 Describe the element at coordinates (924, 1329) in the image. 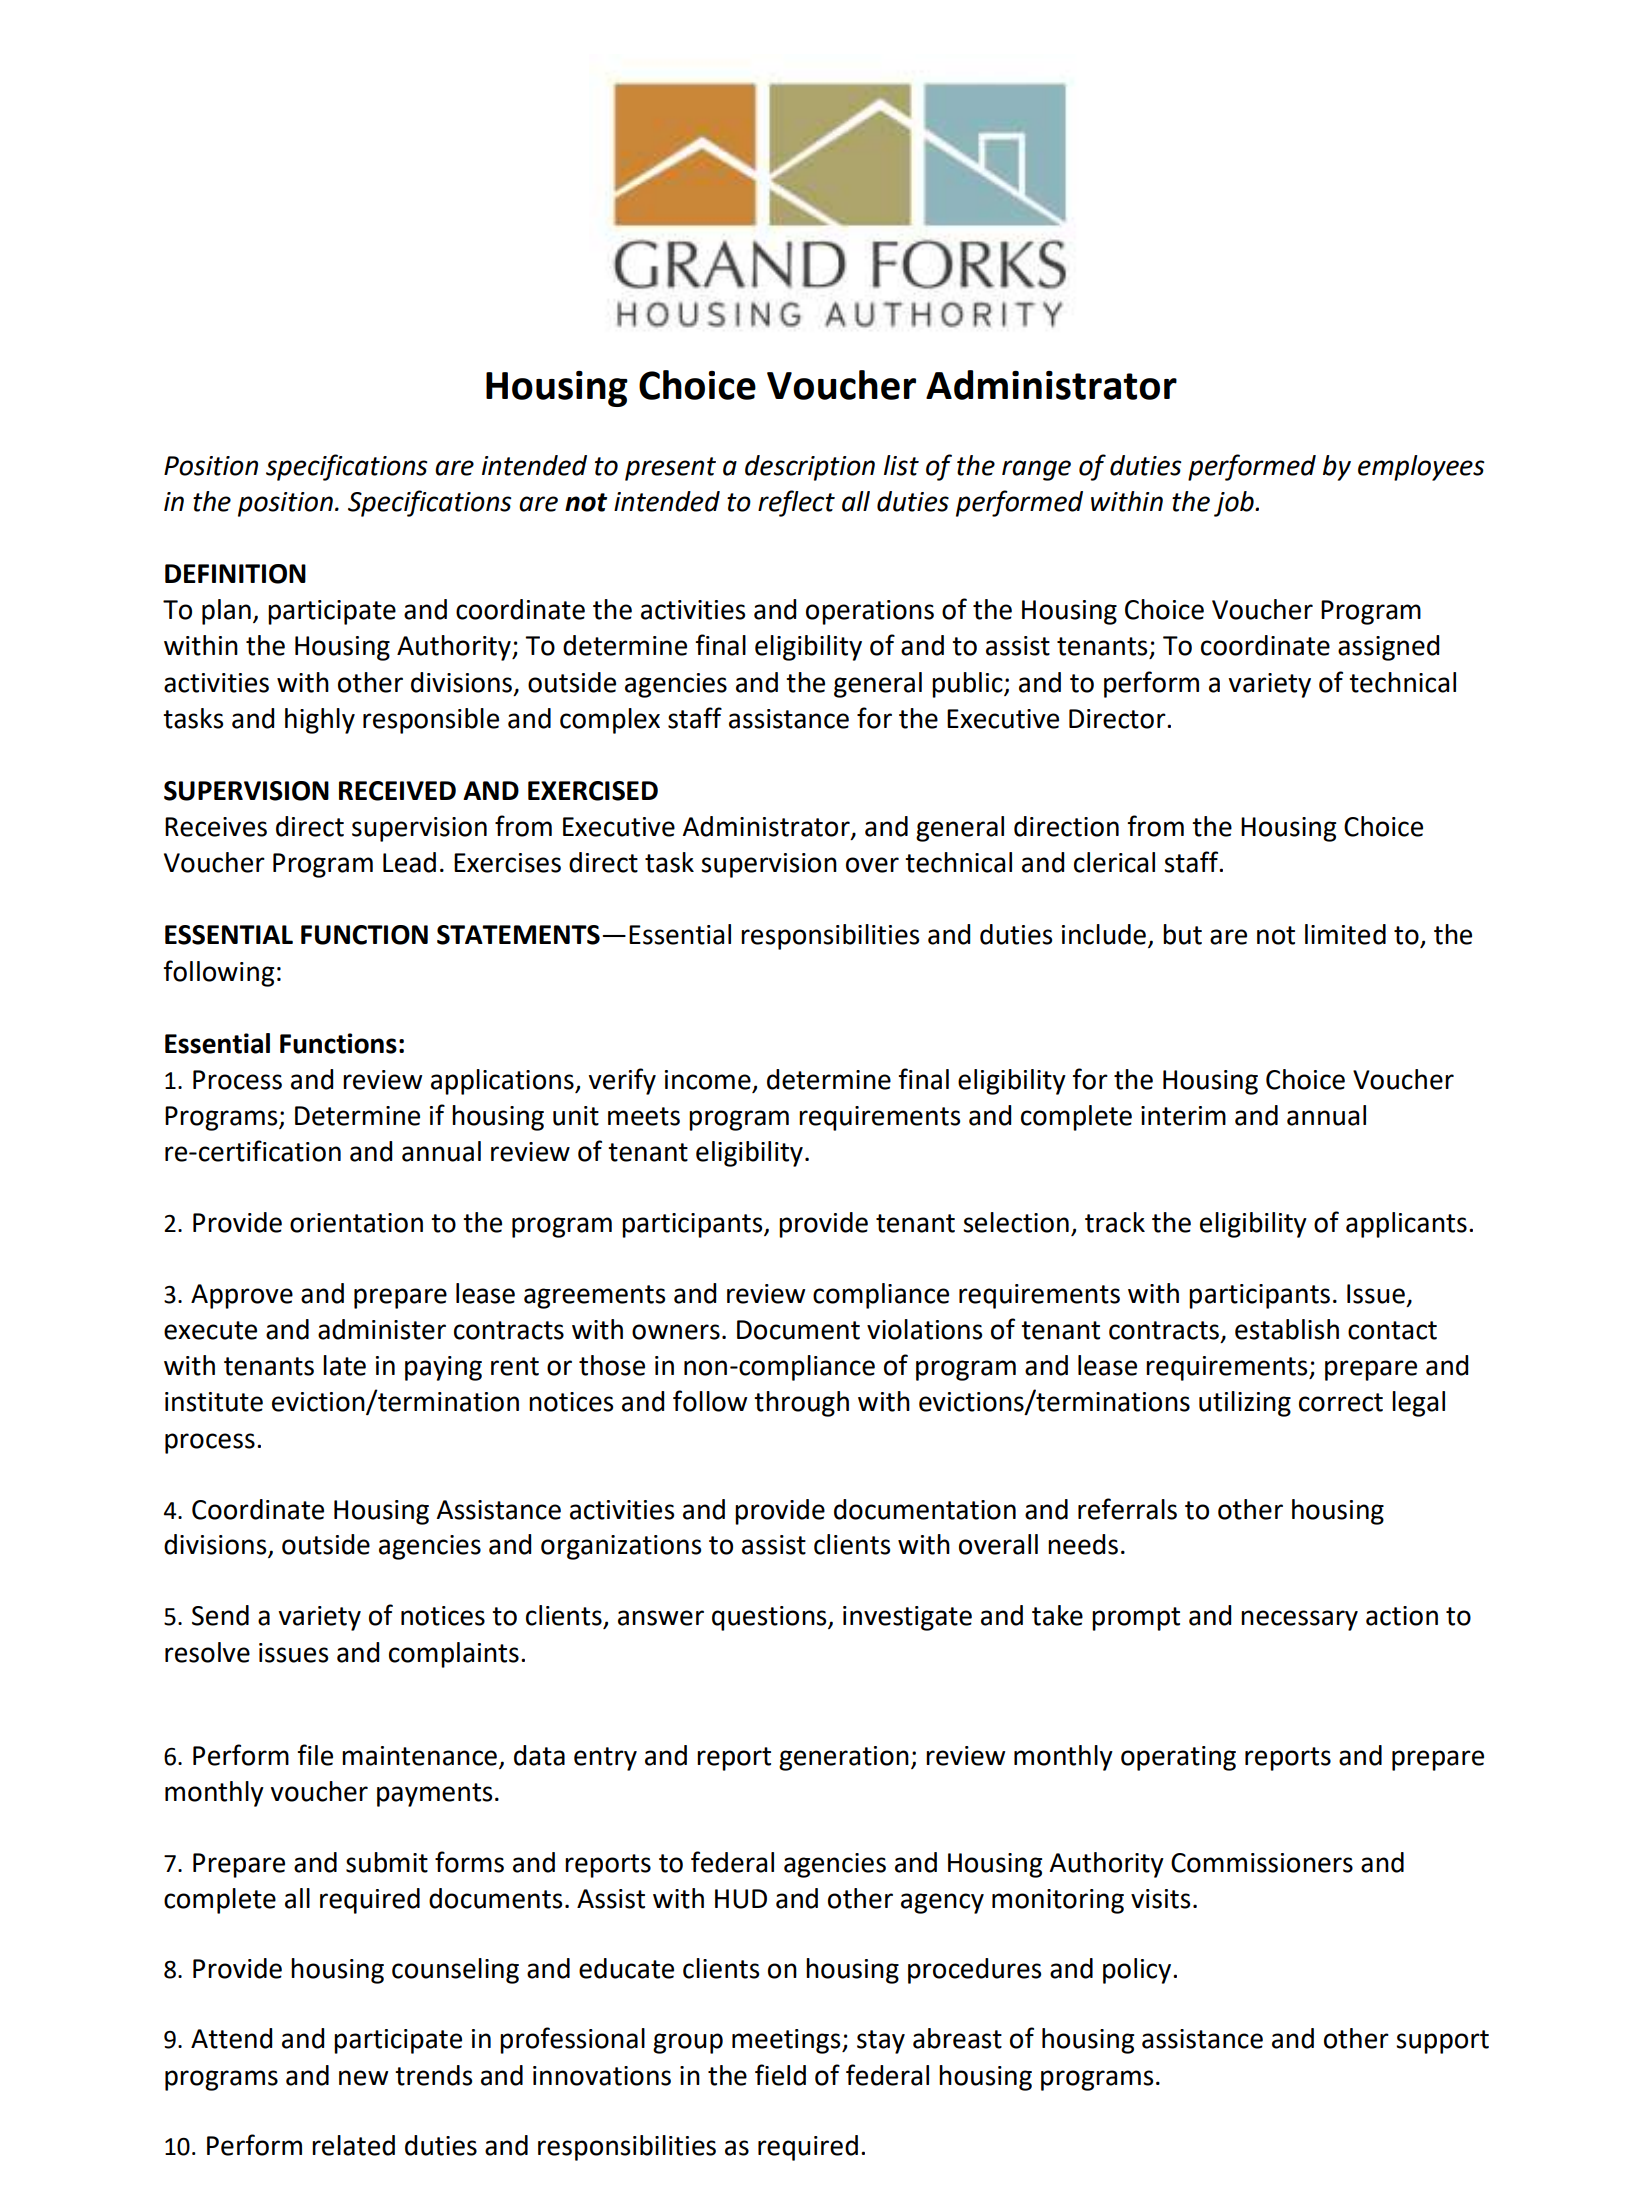

I see `violations` at that location.
